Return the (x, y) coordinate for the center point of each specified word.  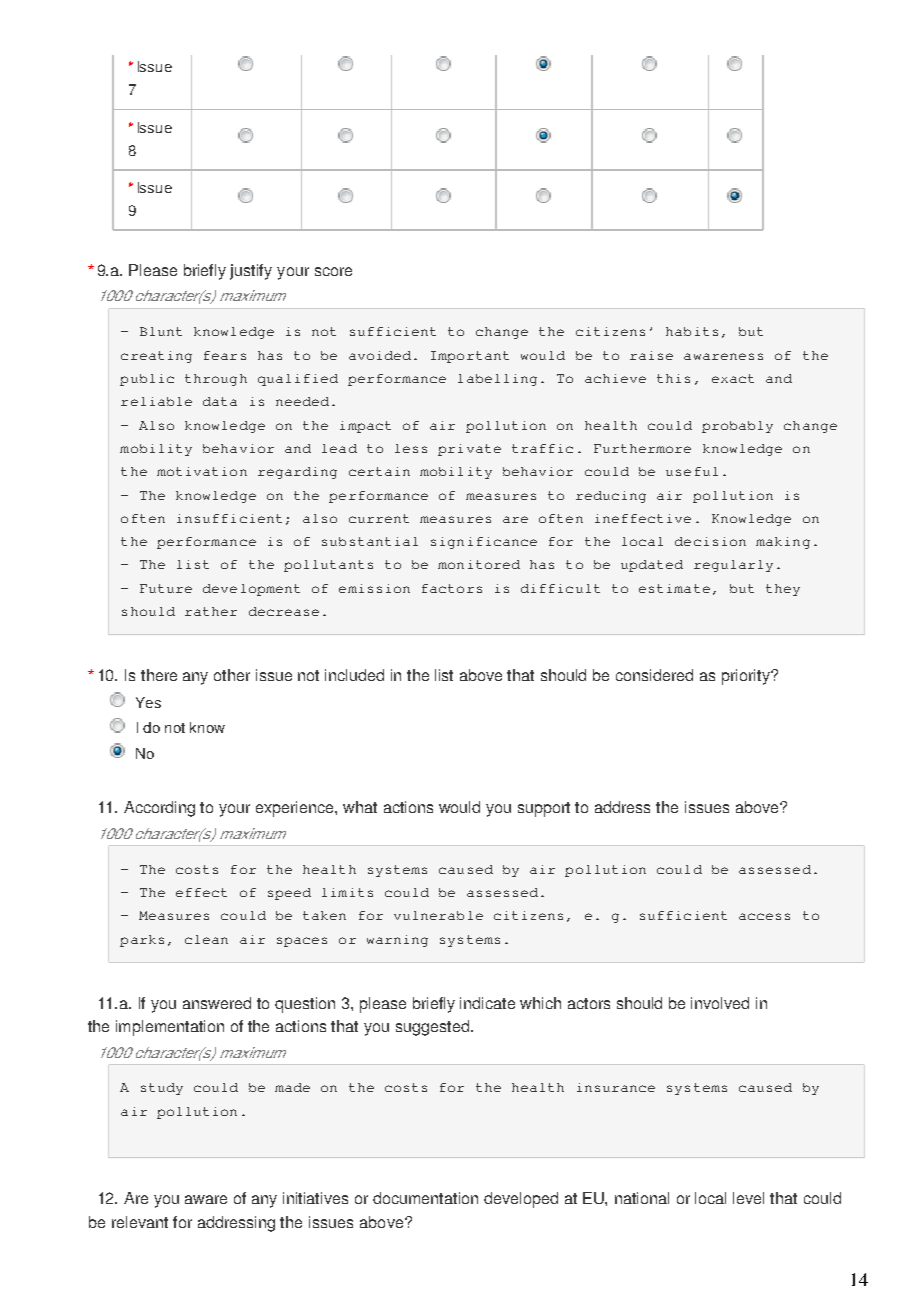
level (748, 1198)
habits (692, 331)
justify (251, 272)
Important (470, 357)
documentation (425, 1198)
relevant (140, 1222)
